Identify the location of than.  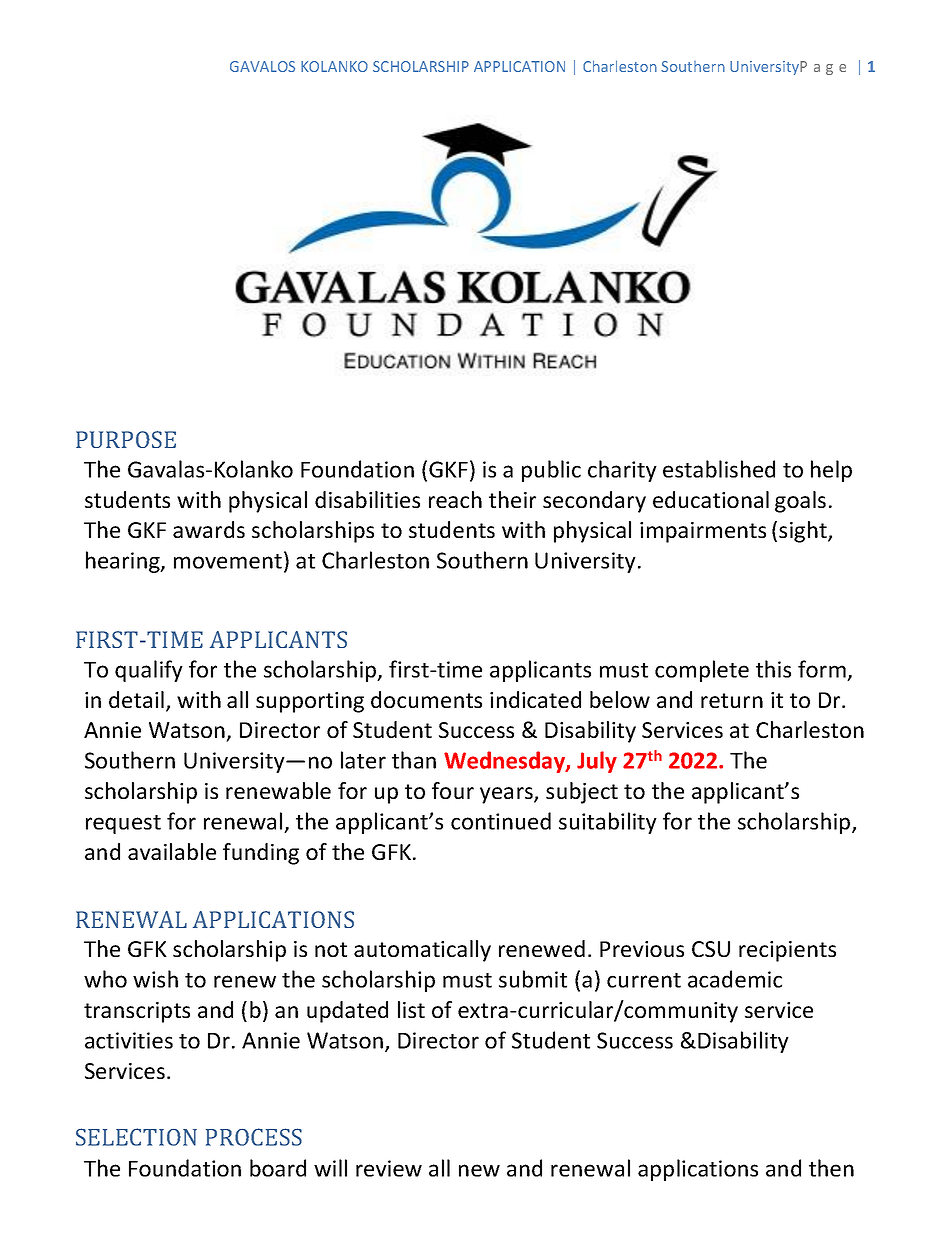
(414, 760).
